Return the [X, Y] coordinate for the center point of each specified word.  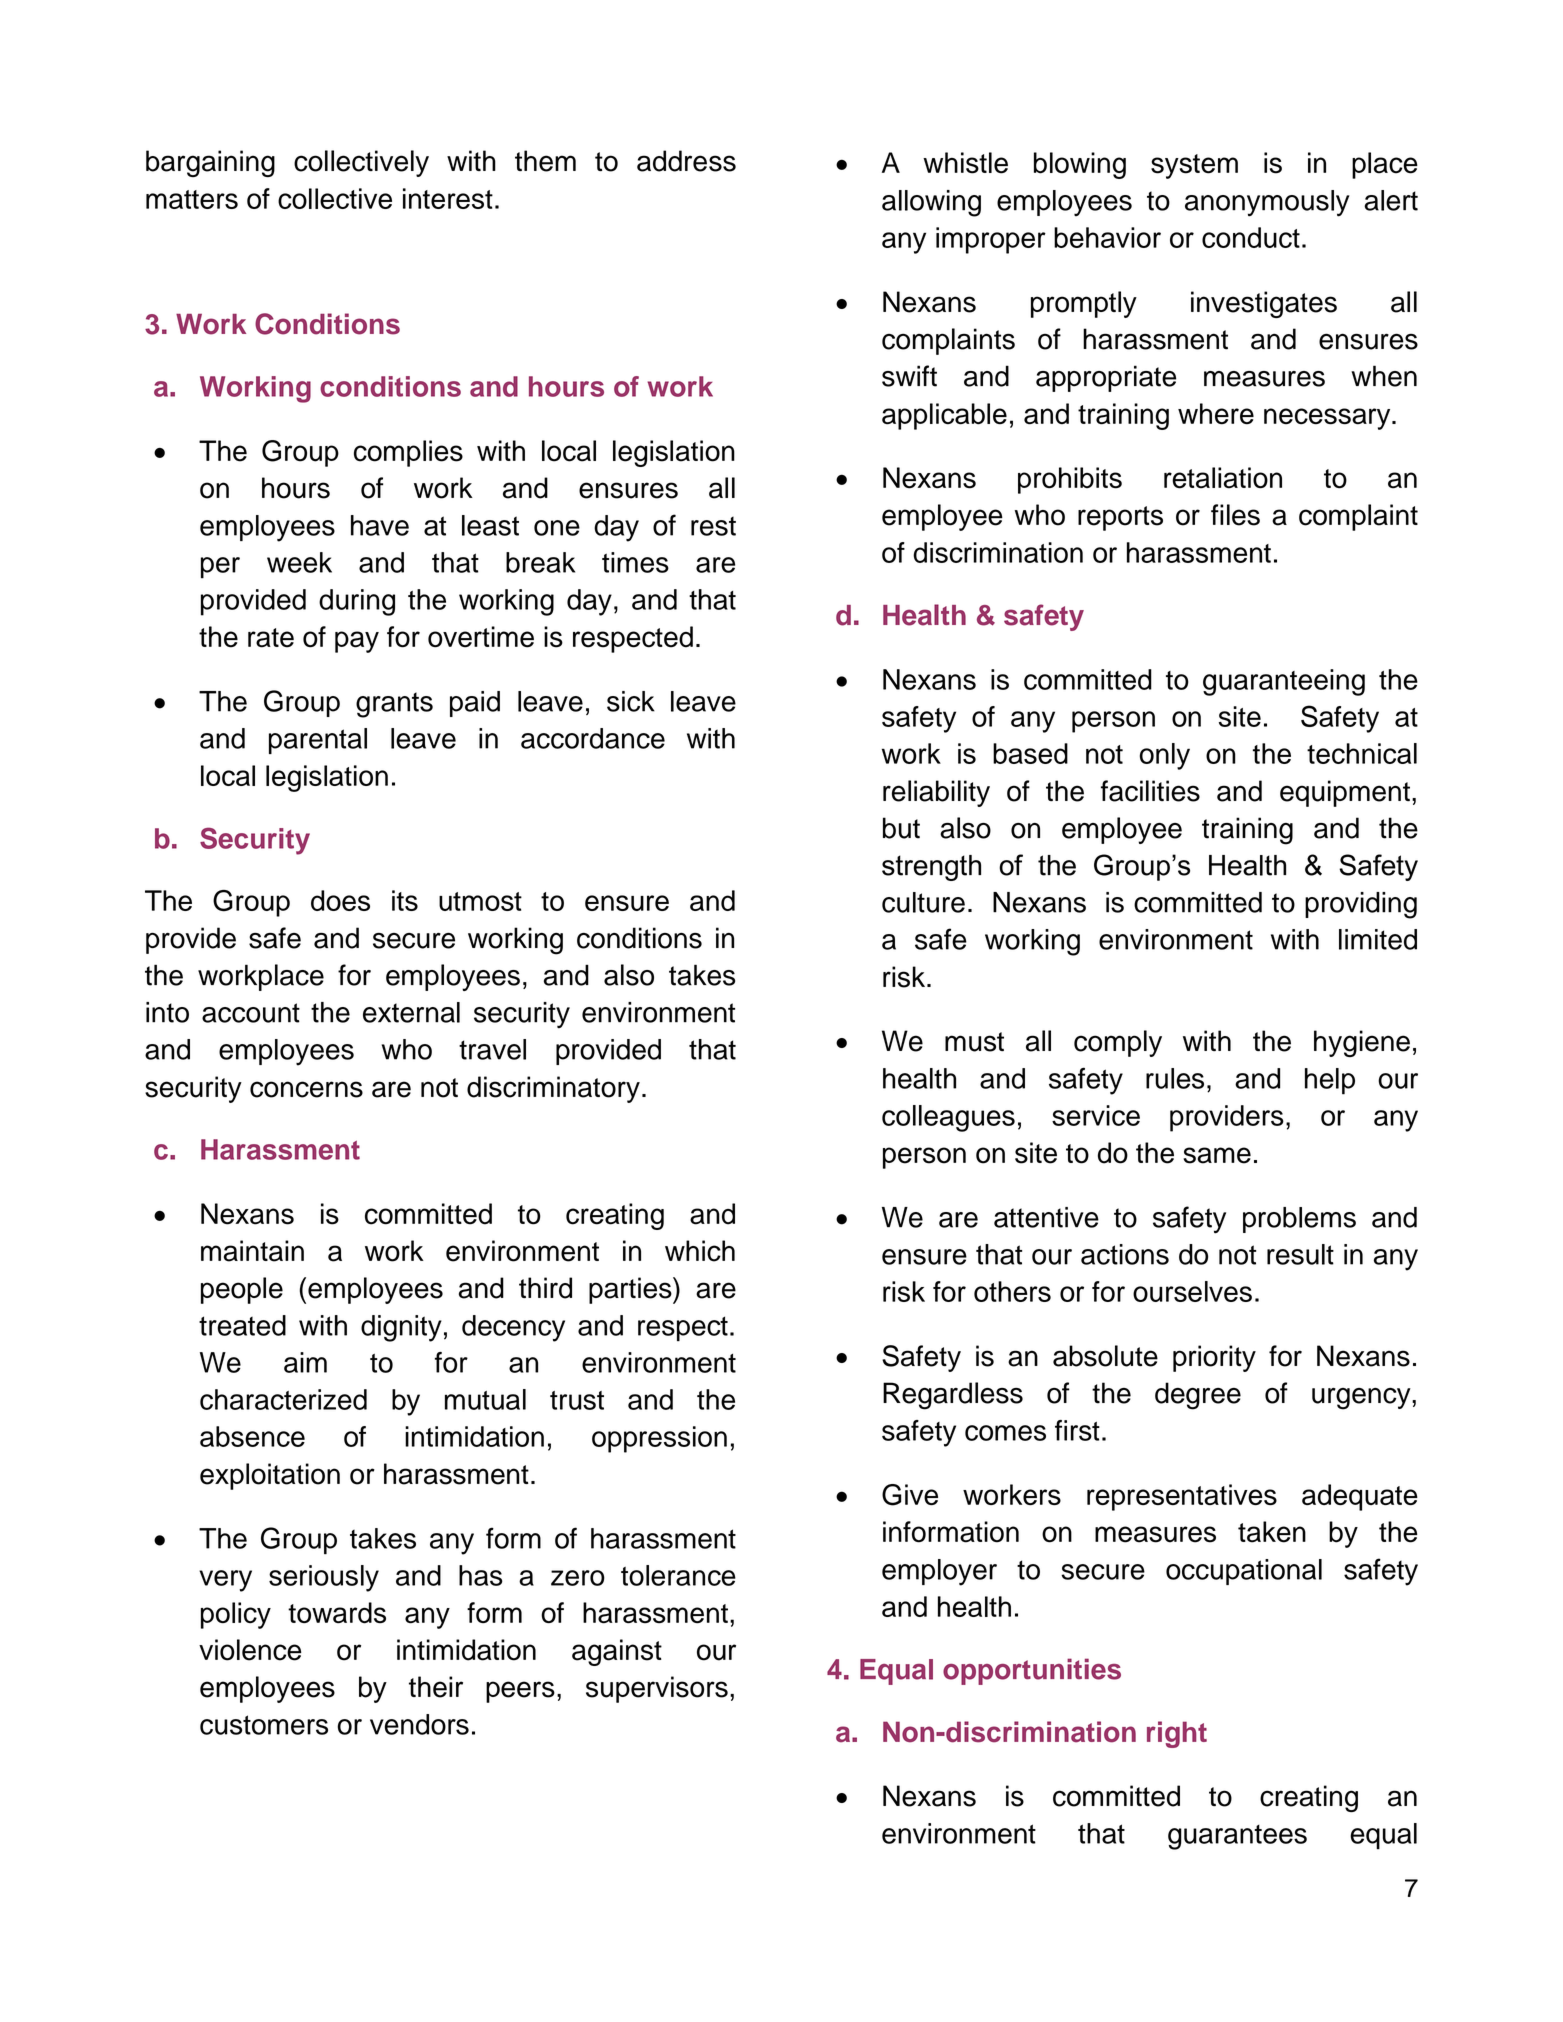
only [1165, 756]
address [686, 161]
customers [264, 1725]
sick [631, 701]
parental [318, 741]
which [700, 1251]
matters [192, 199]
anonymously [1267, 203]
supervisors [657, 1689]
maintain [252, 1251]
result [1300, 1254]
